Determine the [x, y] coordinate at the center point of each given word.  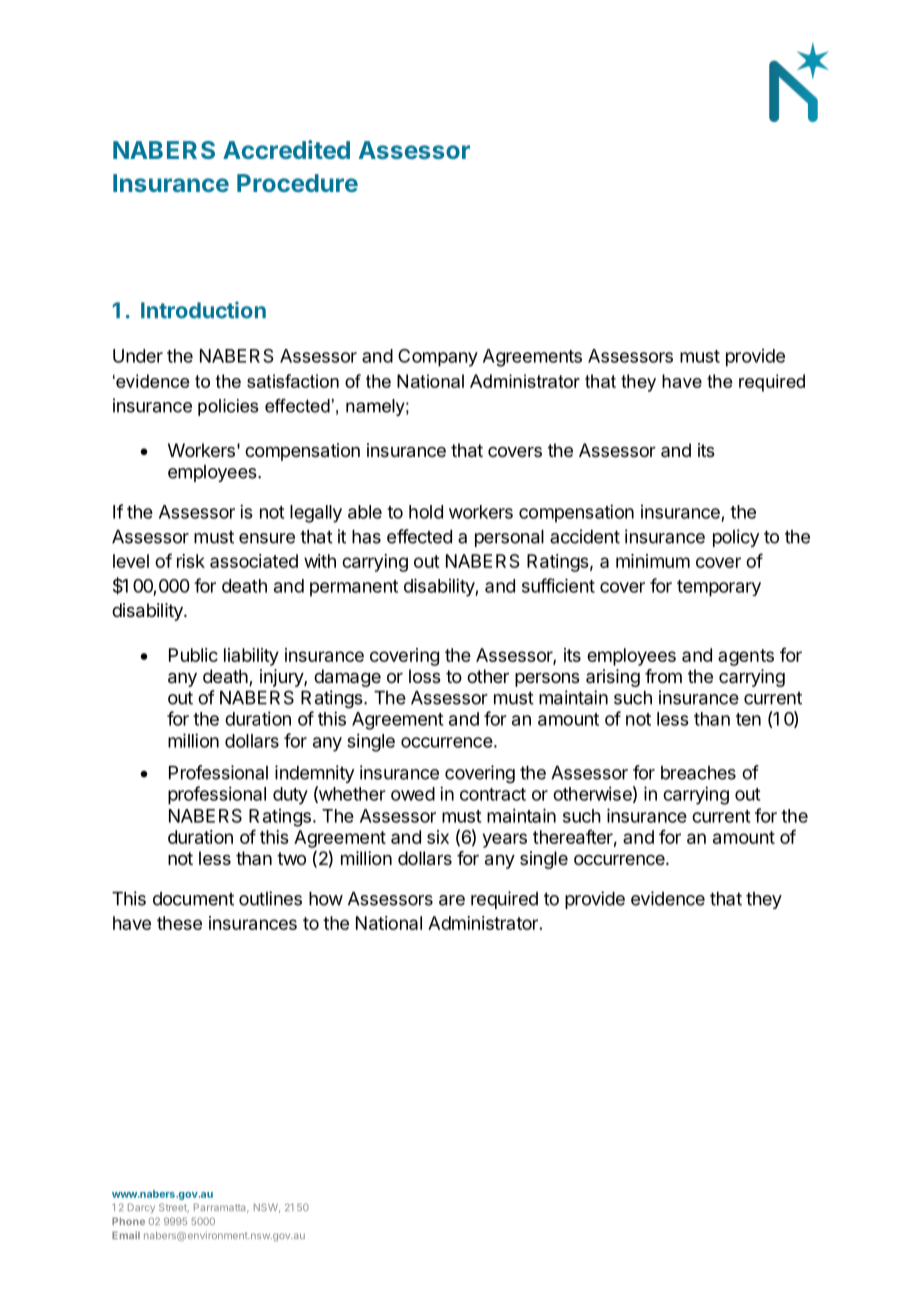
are [452, 900]
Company [438, 358]
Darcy [141, 1208]
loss [425, 676]
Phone [128, 1221]
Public [193, 655]
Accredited [286, 149]
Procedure [297, 183]
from [663, 676]
